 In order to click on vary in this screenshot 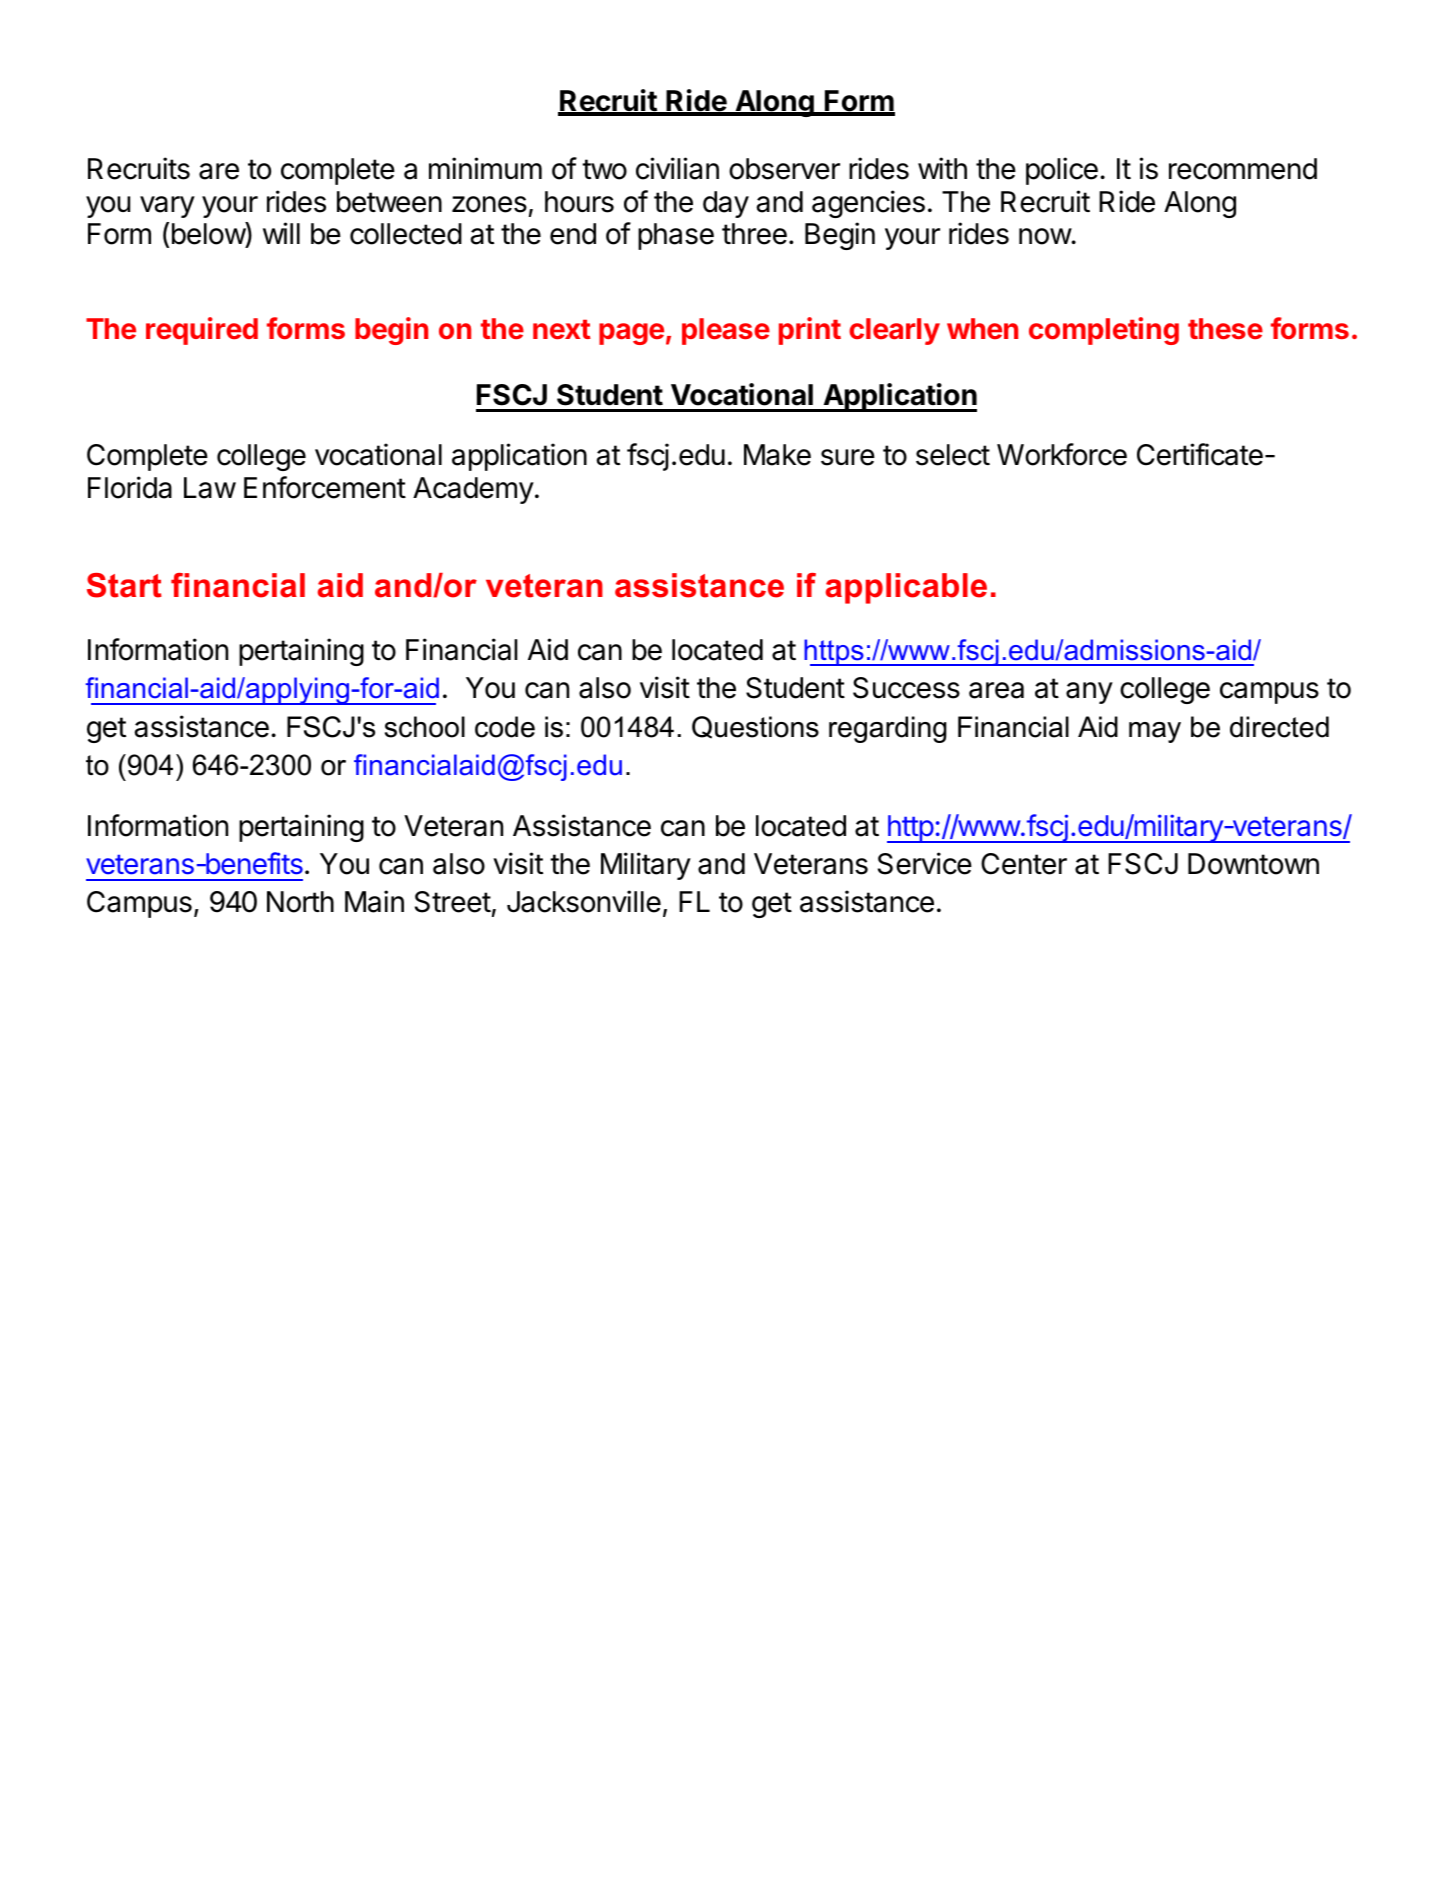, I will do `click(167, 207)`.
